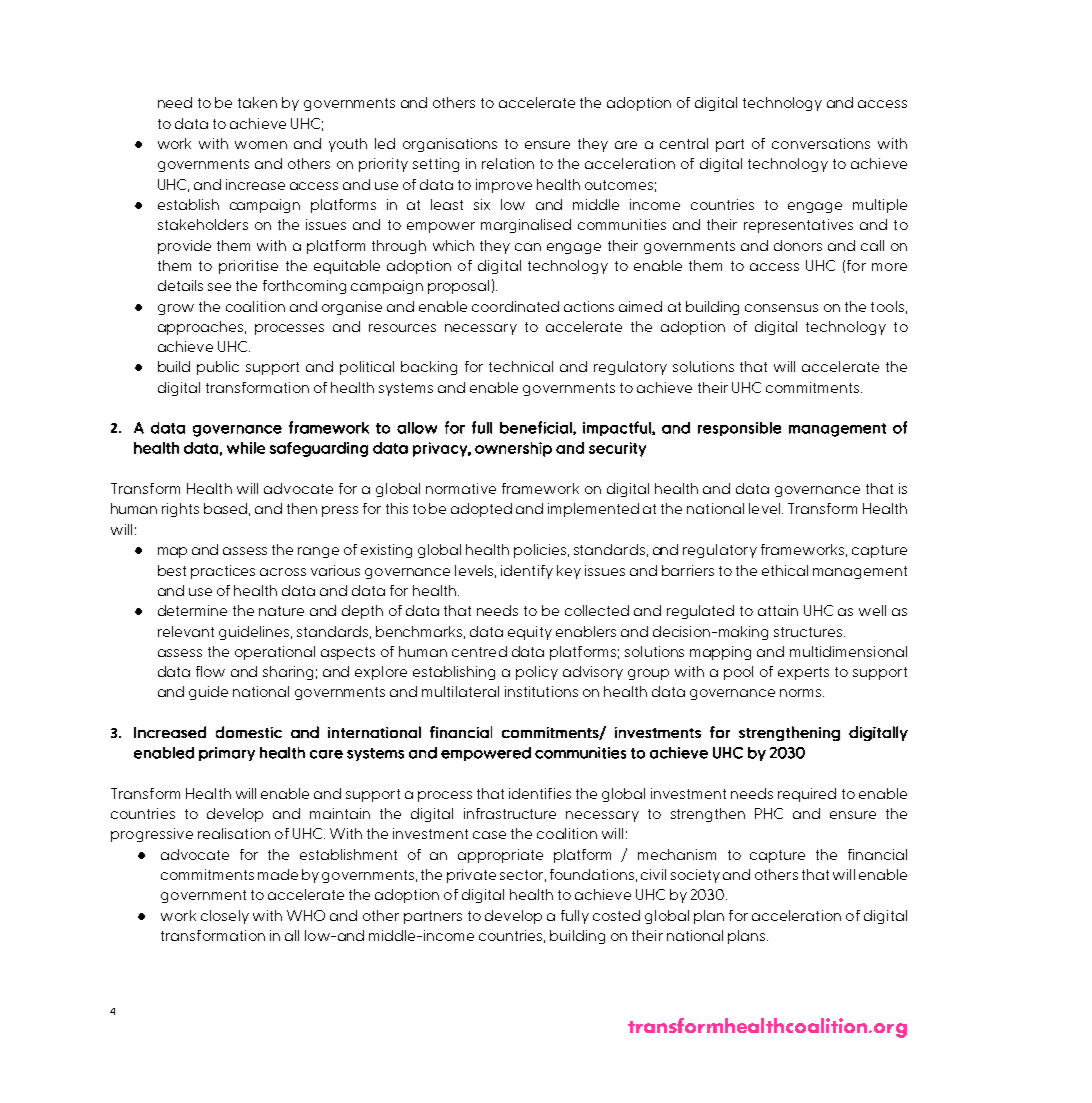 This image has width=1092, height=1103. What do you see at coordinates (802, 693) in the image?
I see `norms` at bounding box center [802, 693].
